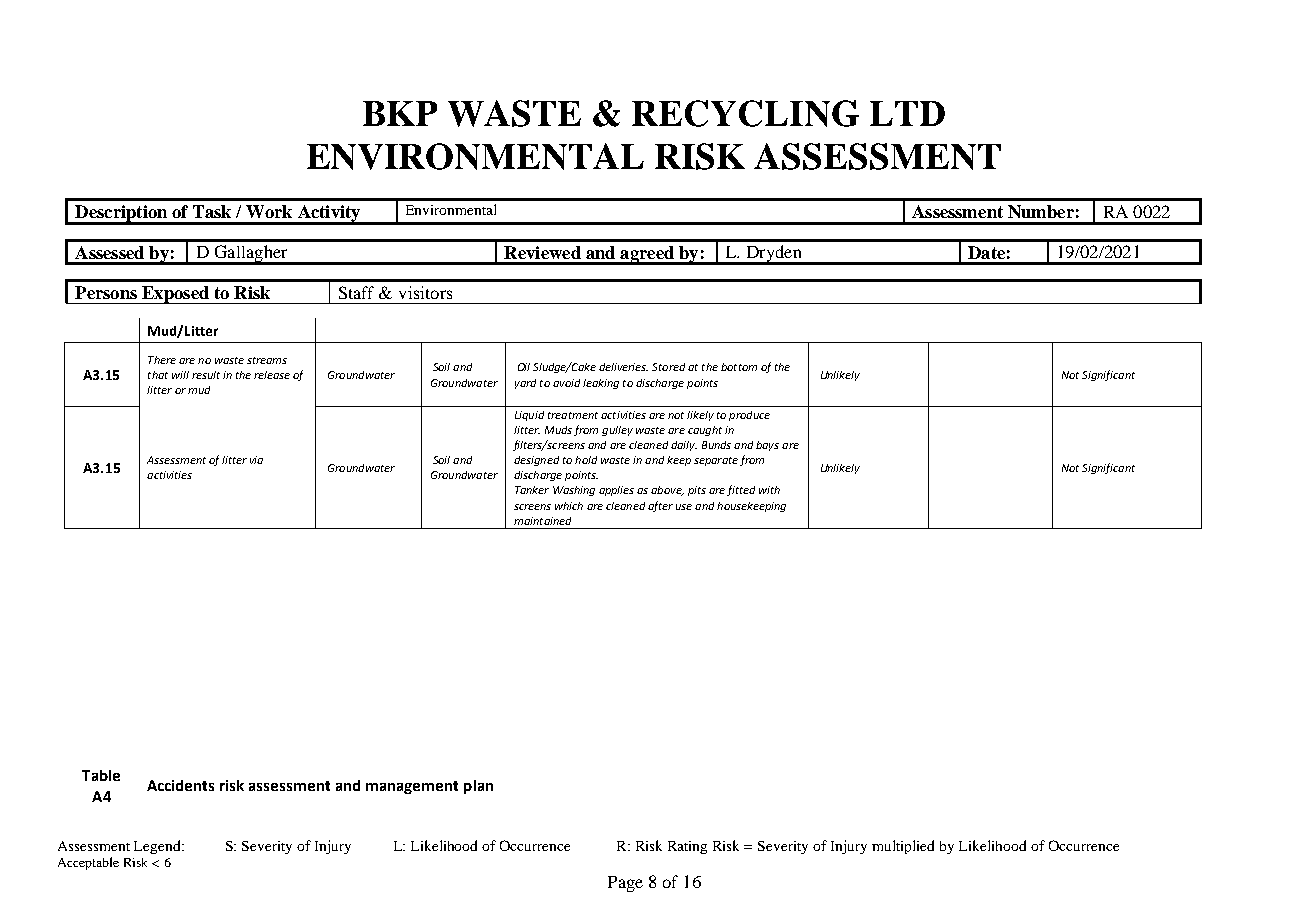 This screenshot has width=1308, height=924. Describe the element at coordinates (569, 506) in the screenshot. I see `which` at that location.
